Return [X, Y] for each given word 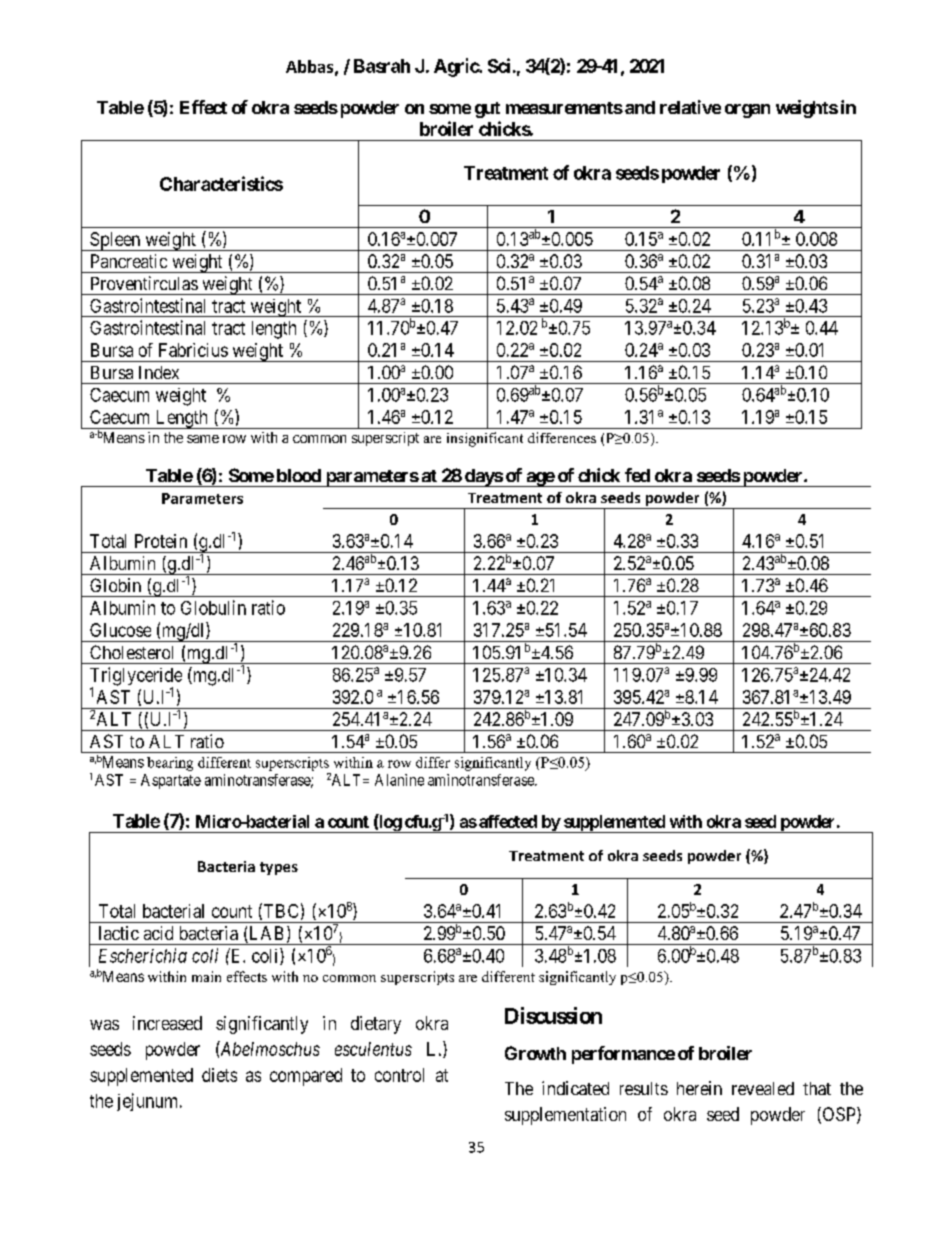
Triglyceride [136, 677]
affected [508, 821]
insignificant [485, 439]
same [203, 439]
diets [219, 1075]
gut [487, 110]
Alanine [399, 780]
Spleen [115, 241]
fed [637, 475]
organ [747, 111]
